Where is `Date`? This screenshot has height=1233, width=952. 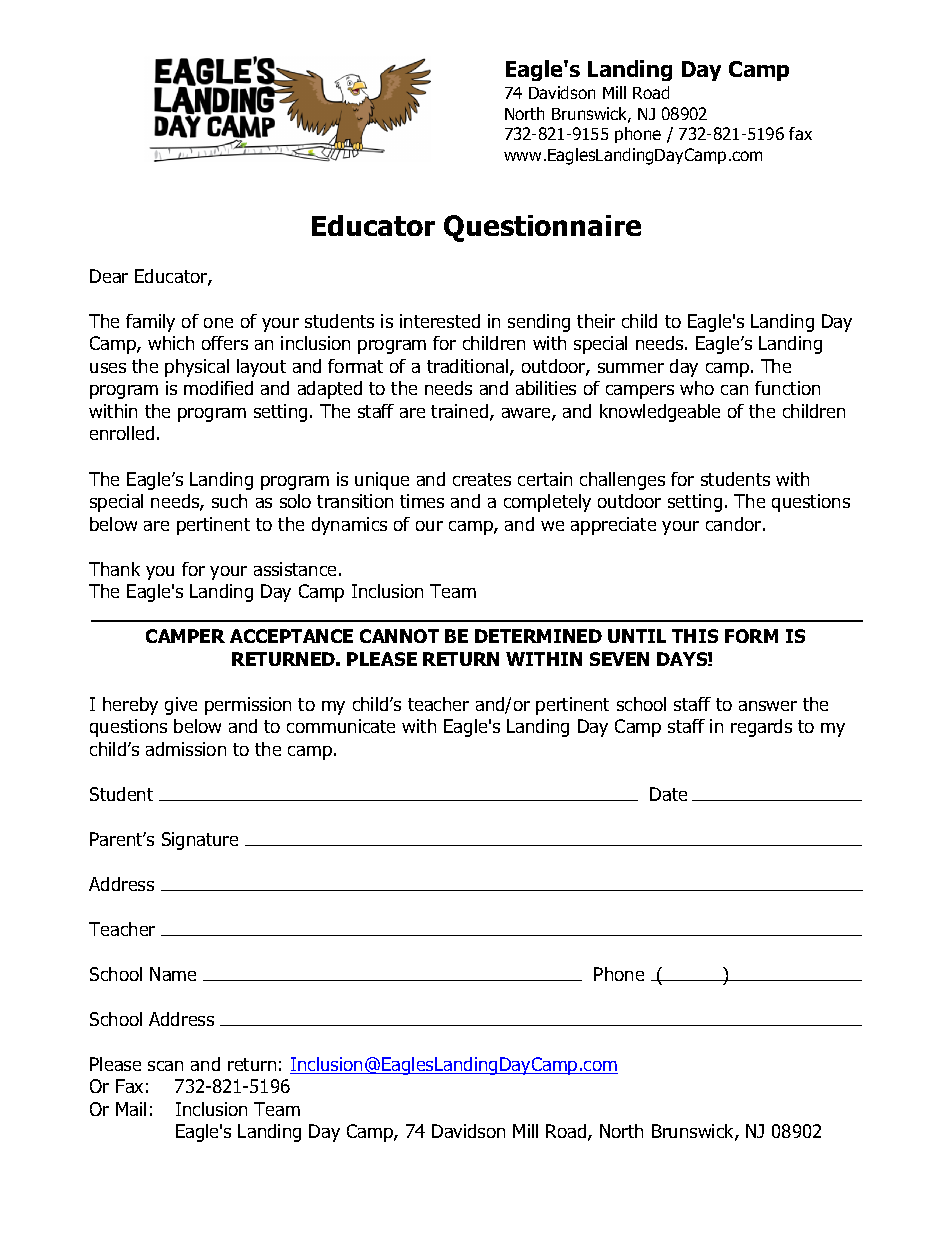
Date is located at coordinates (668, 794).
